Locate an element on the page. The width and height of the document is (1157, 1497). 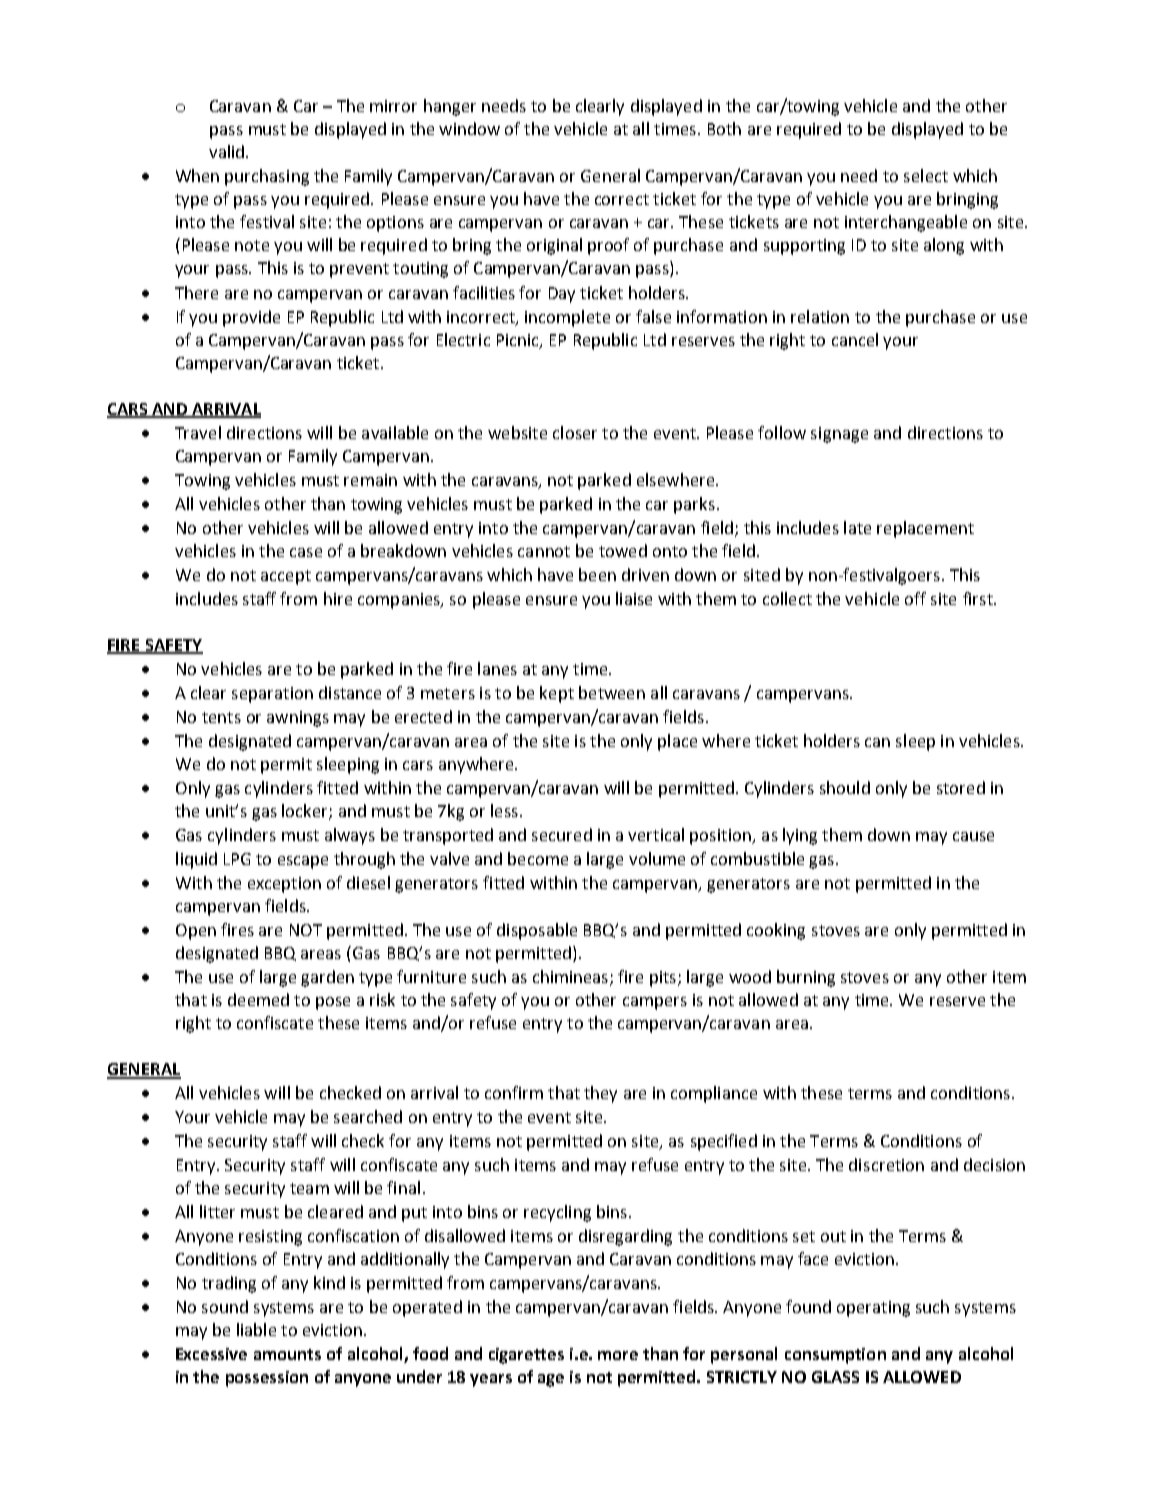
amounts is located at coordinates (287, 1354).
